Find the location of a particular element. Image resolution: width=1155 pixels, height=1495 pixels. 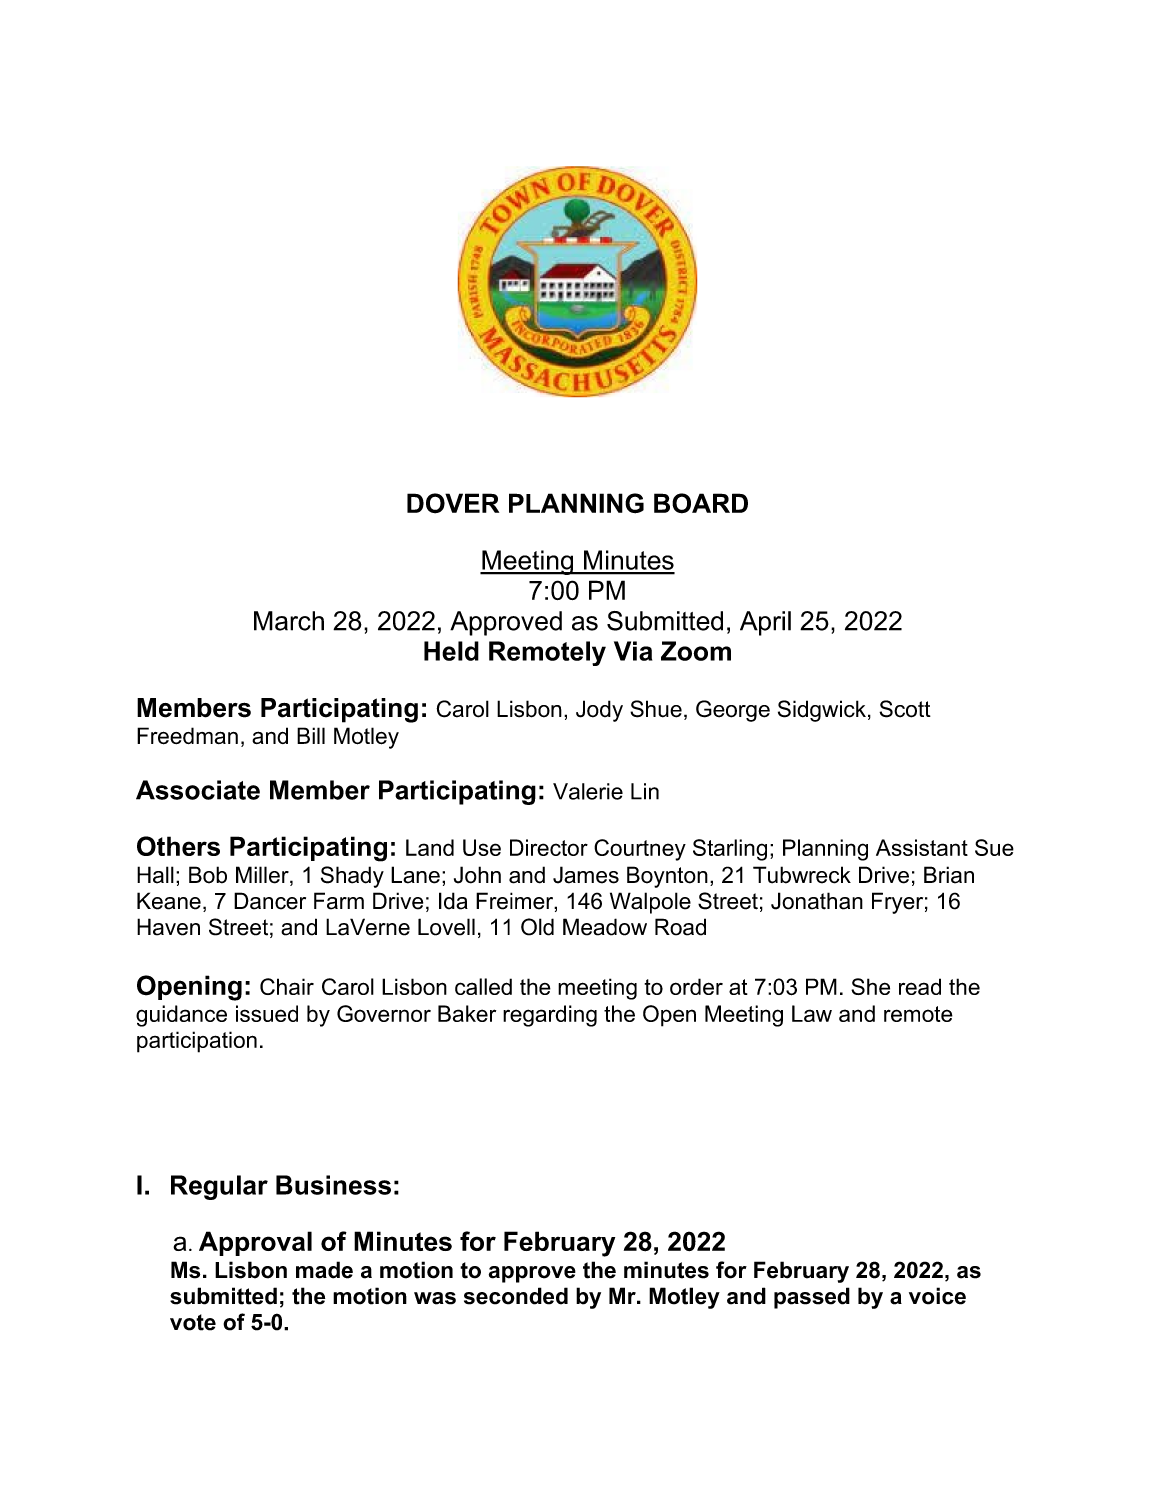

DOVER is located at coordinates (453, 503).
